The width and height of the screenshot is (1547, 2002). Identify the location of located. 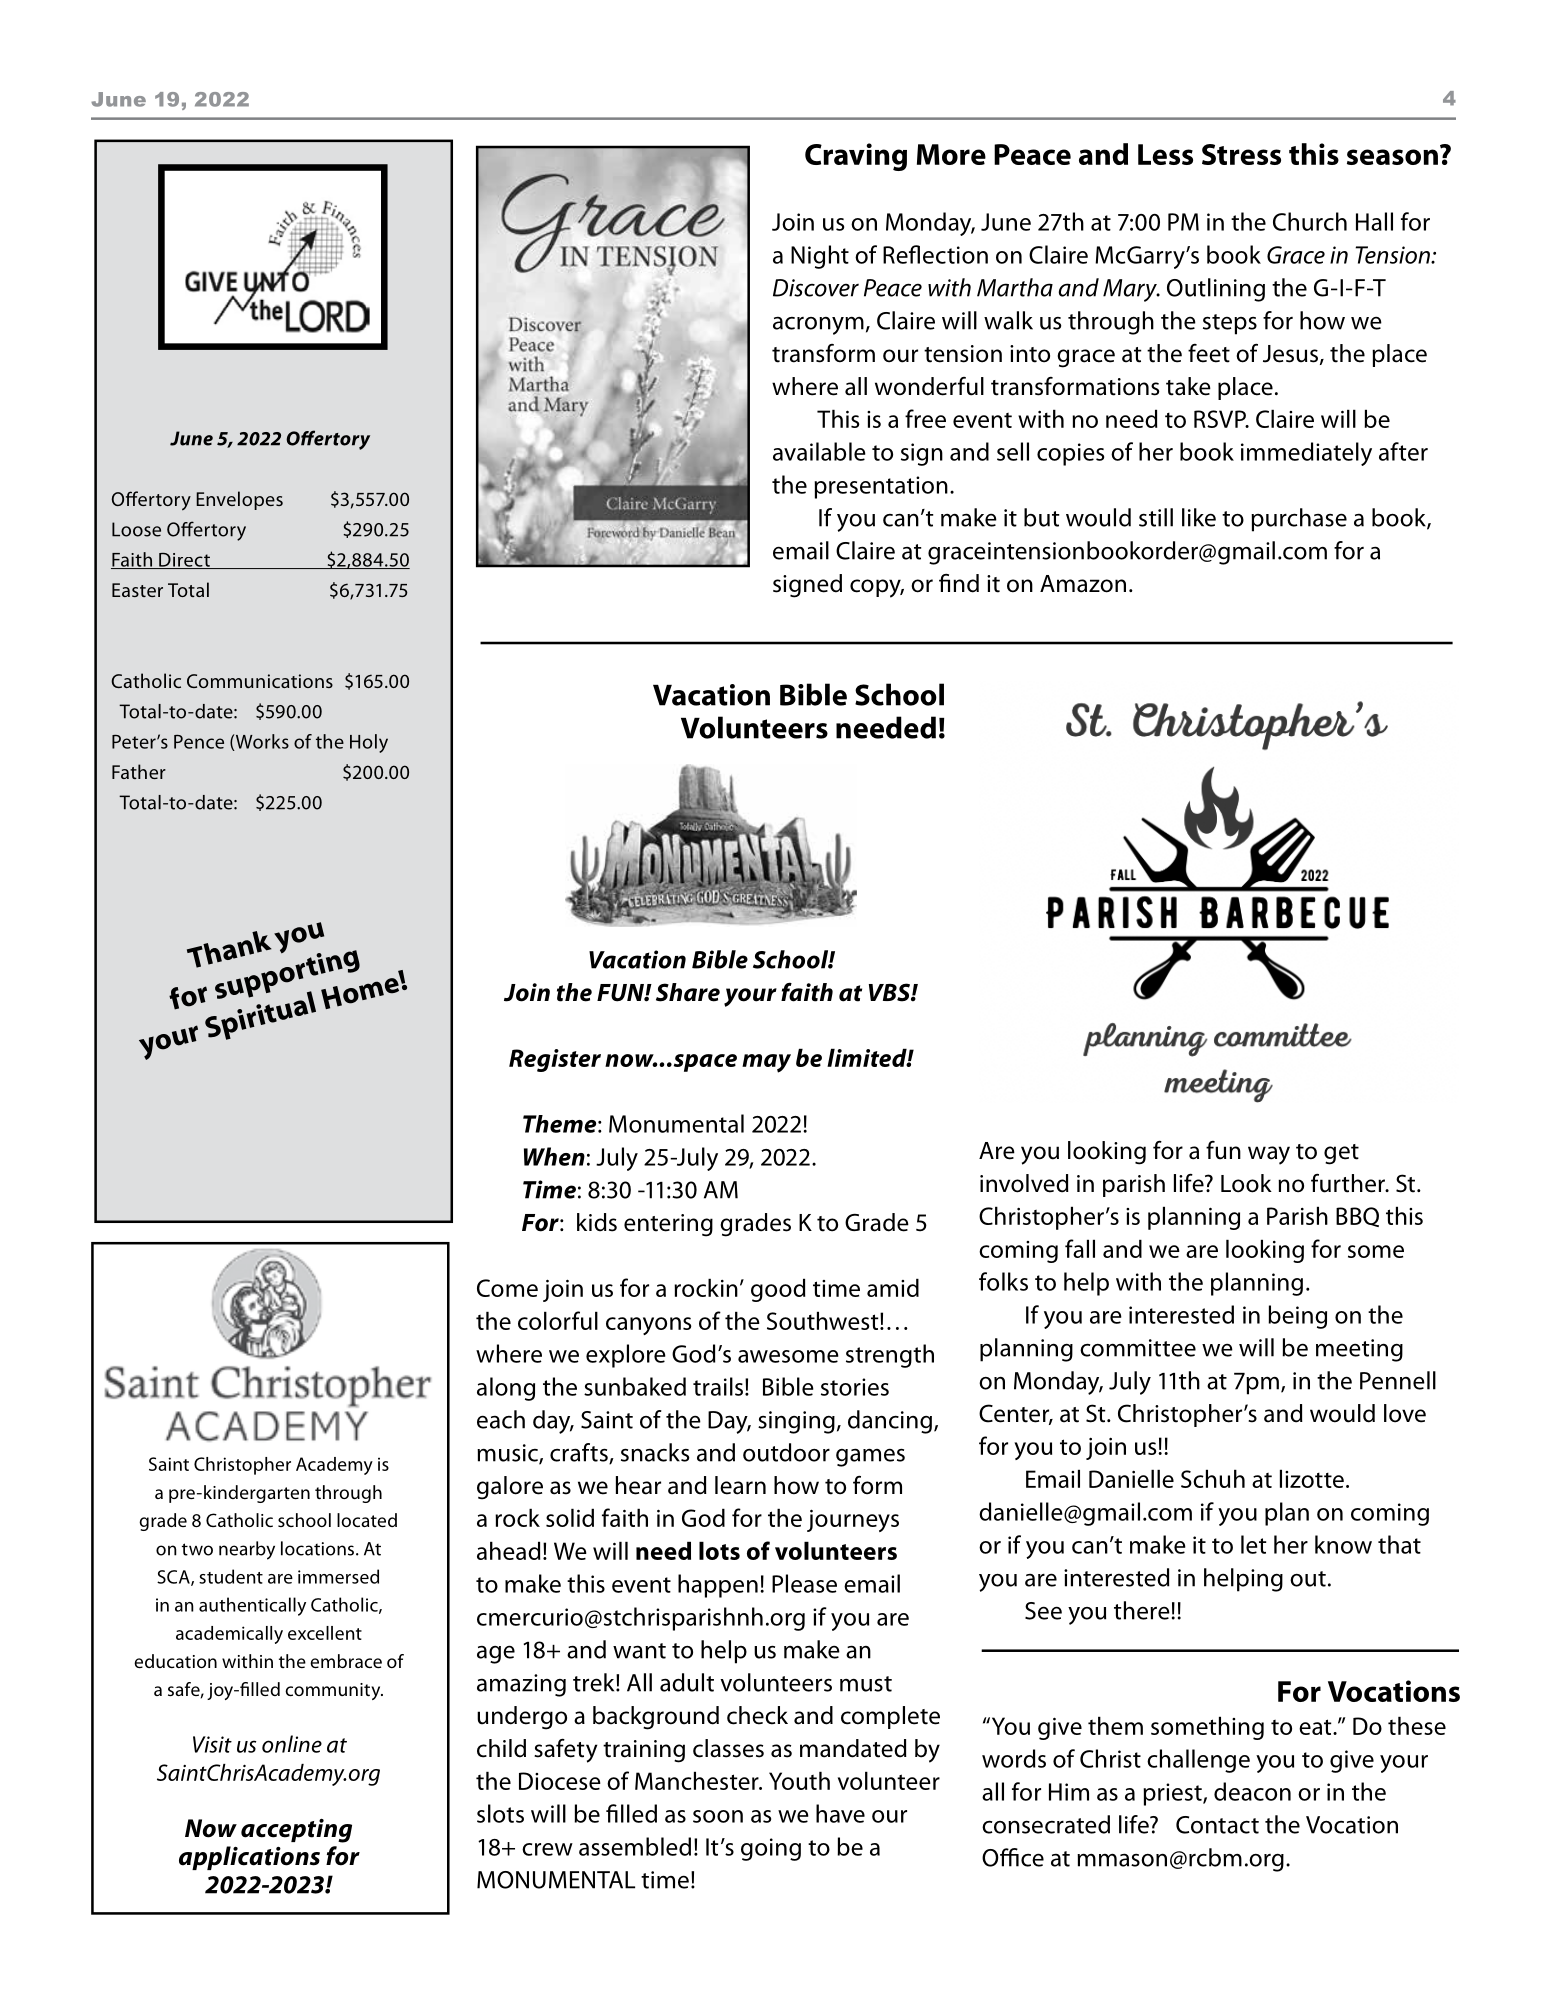
(367, 1520).
